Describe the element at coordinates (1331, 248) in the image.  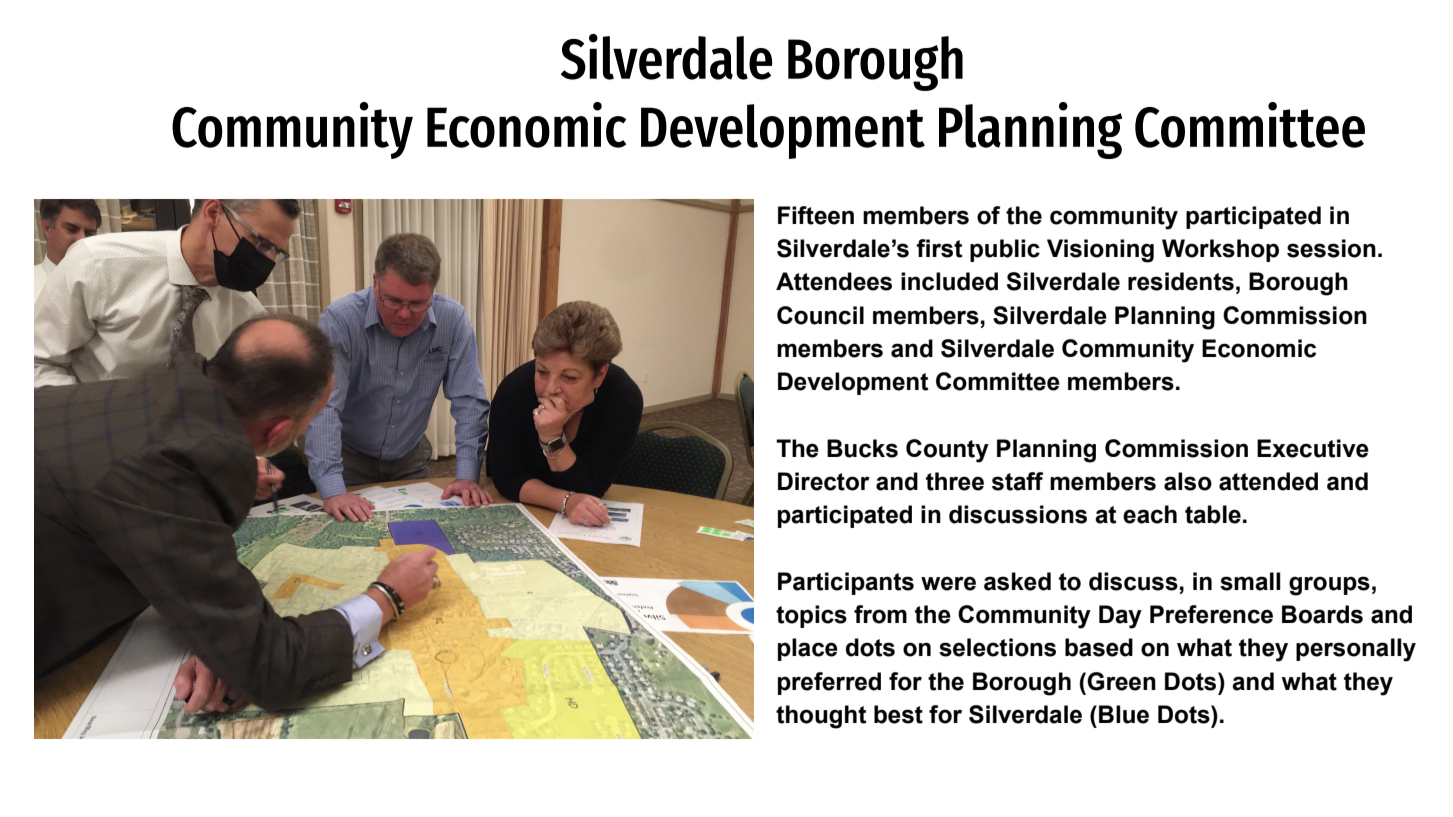
I see `session` at that location.
